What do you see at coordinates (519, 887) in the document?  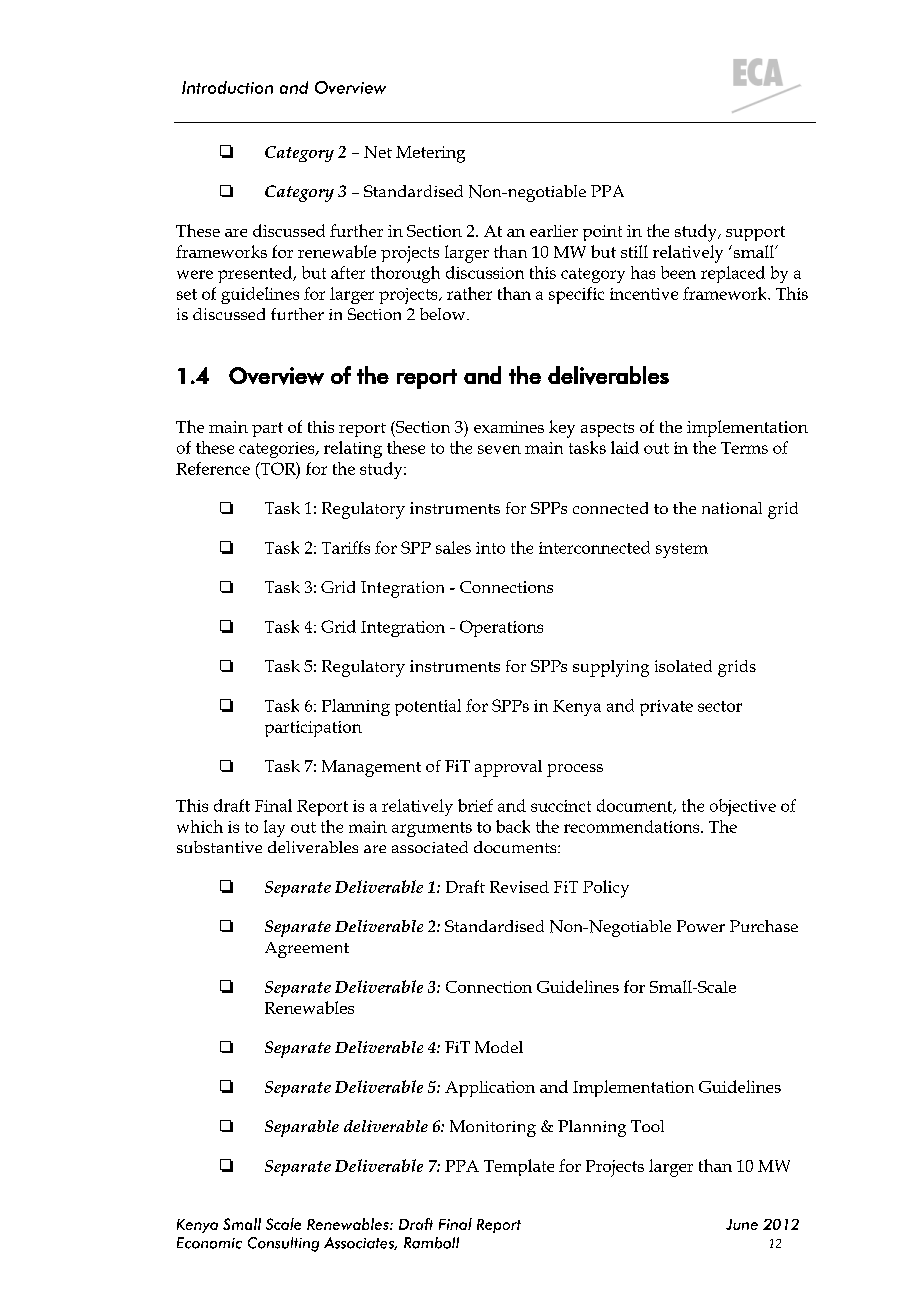 I see `Revised` at bounding box center [519, 887].
